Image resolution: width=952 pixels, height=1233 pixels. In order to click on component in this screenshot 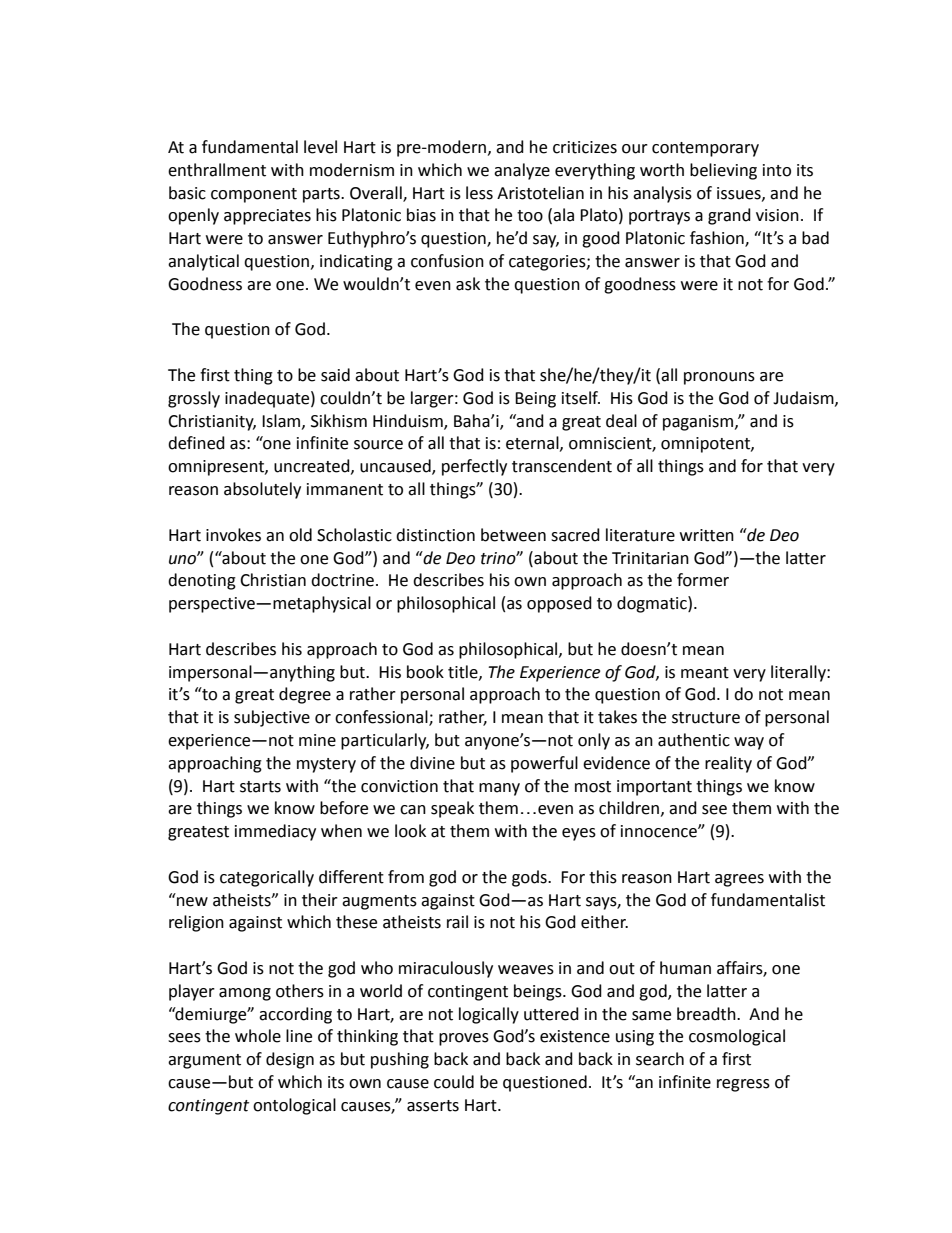, I will do `click(254, 195)`.
